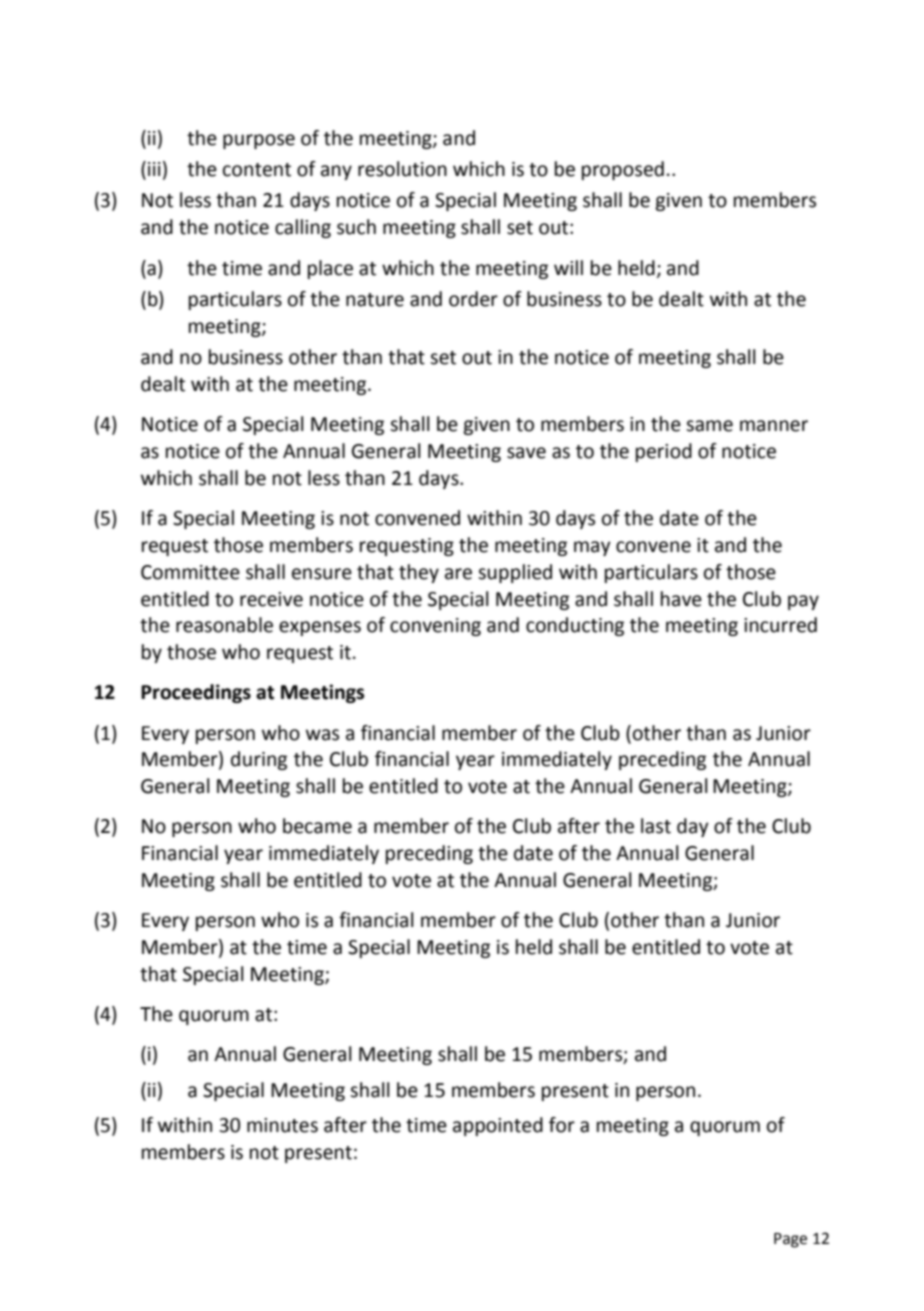  What do you see at coordinates (402, 169) in the screenshot?
I see `resolution` at bounding box center [402, 169].
